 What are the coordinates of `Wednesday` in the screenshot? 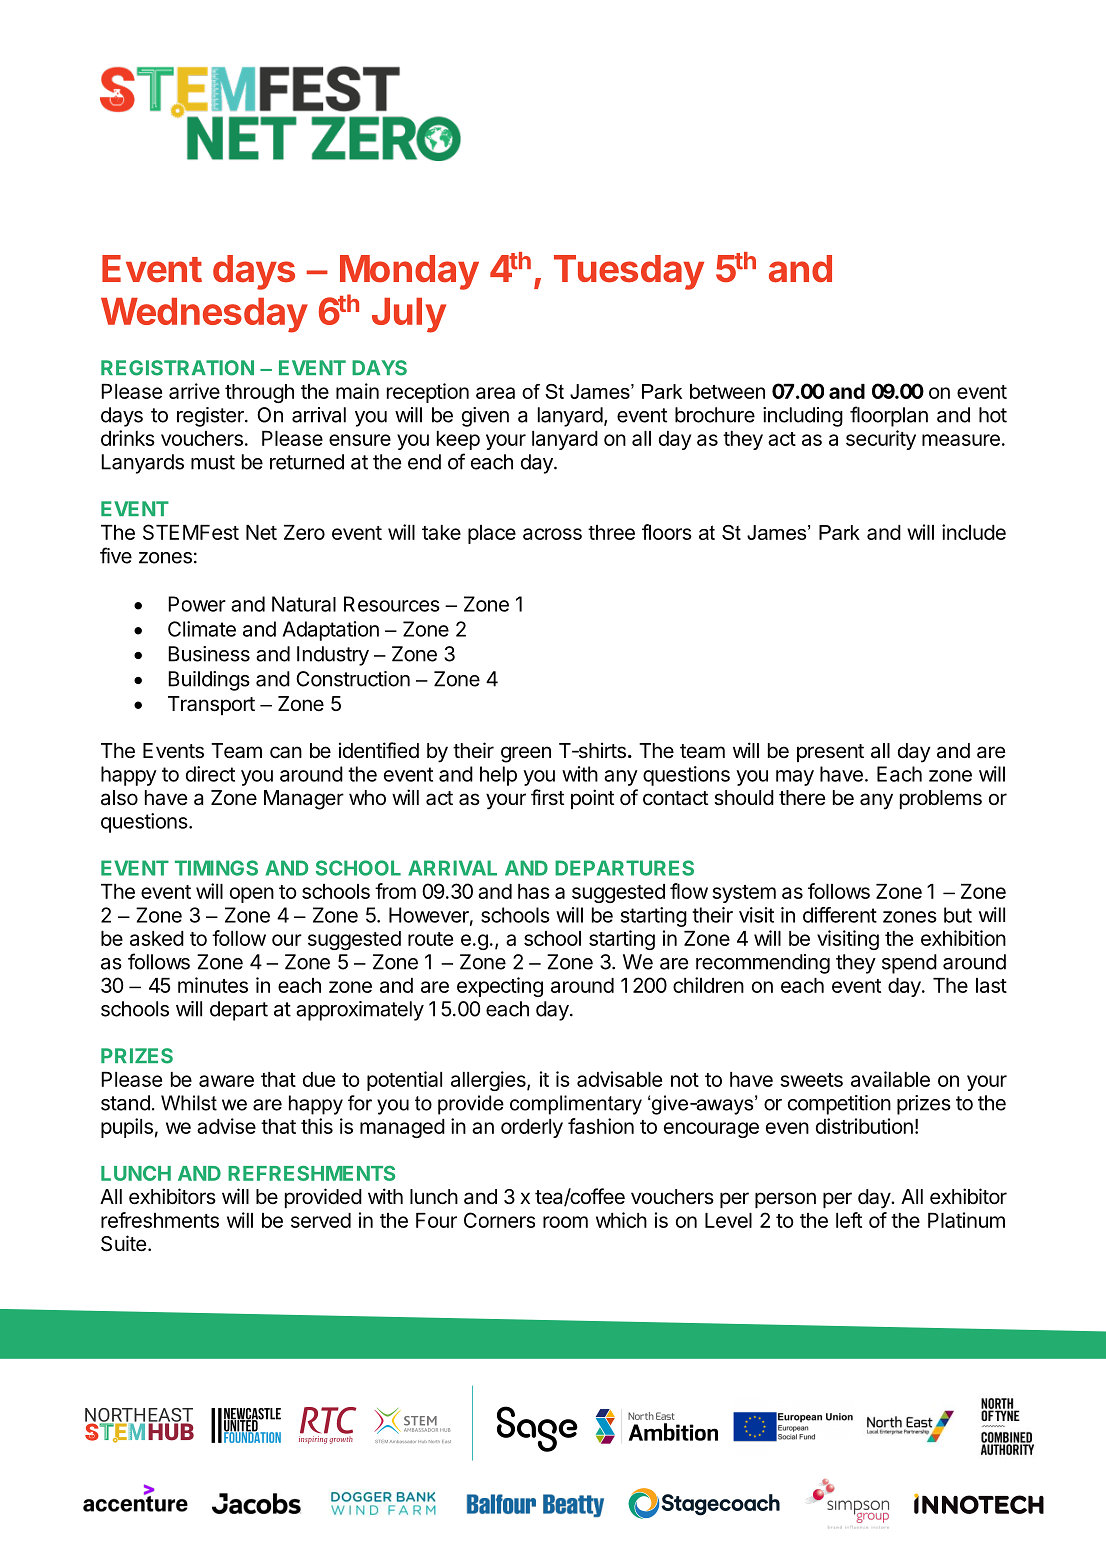 It's located at (204, 315).
